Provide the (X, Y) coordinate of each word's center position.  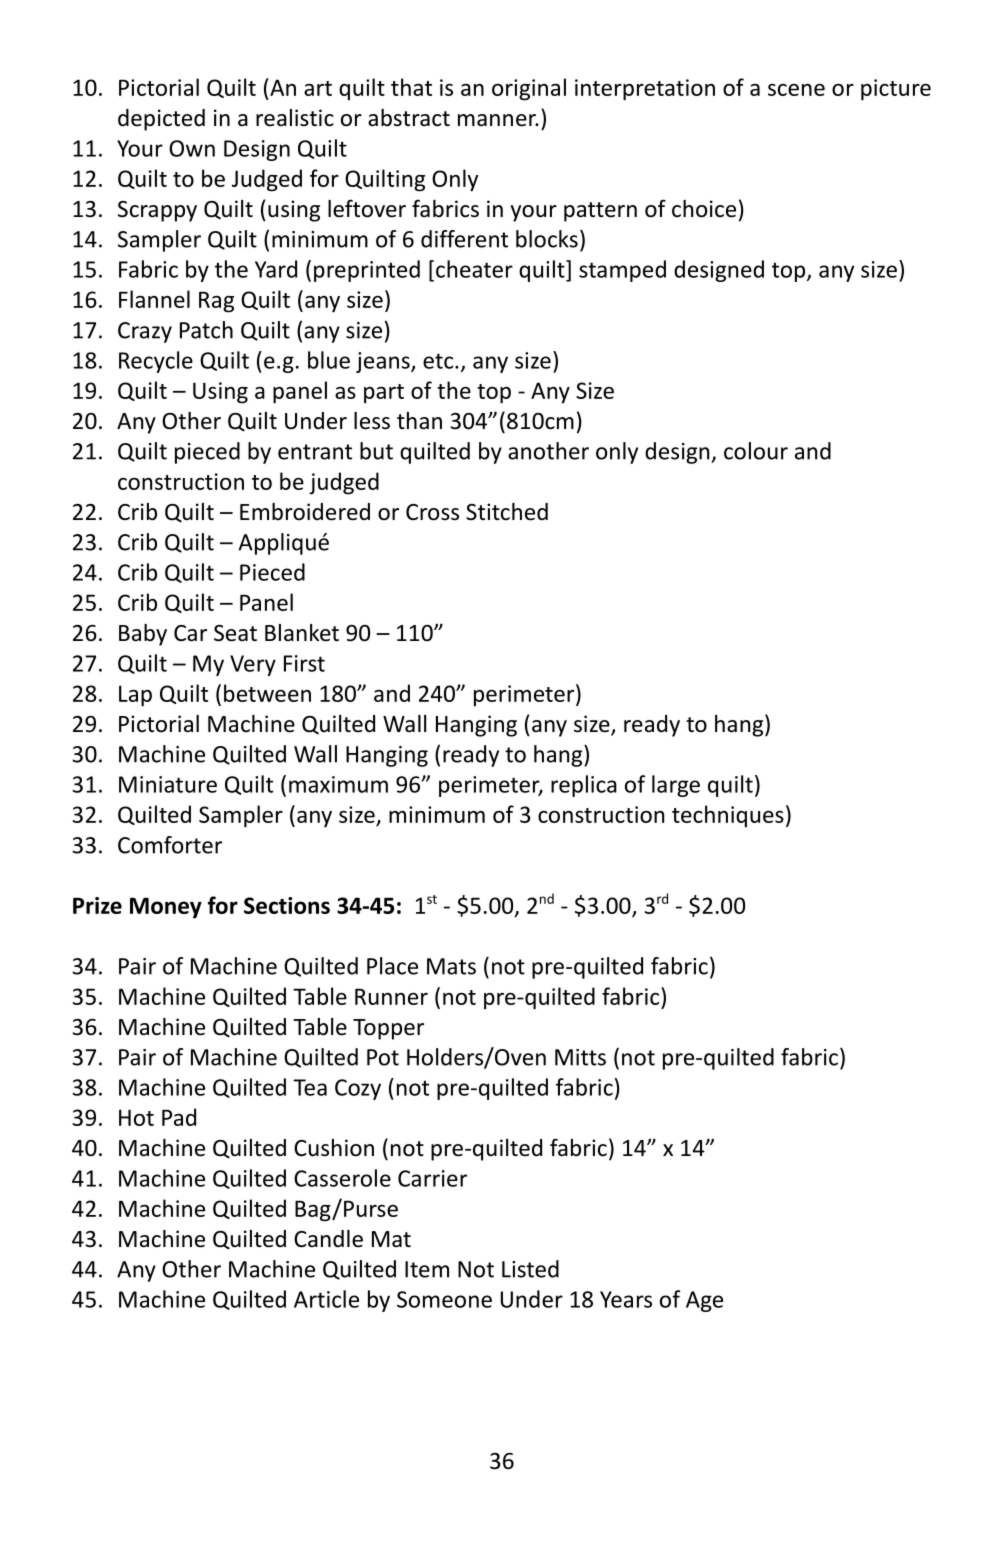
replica (584, 786)
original (529, 89)
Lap (135, 696)
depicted (161, 120)
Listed (530, 1269)
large (676, 786)
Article (326, 1299)
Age (704, 1301)
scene (796, 90)
